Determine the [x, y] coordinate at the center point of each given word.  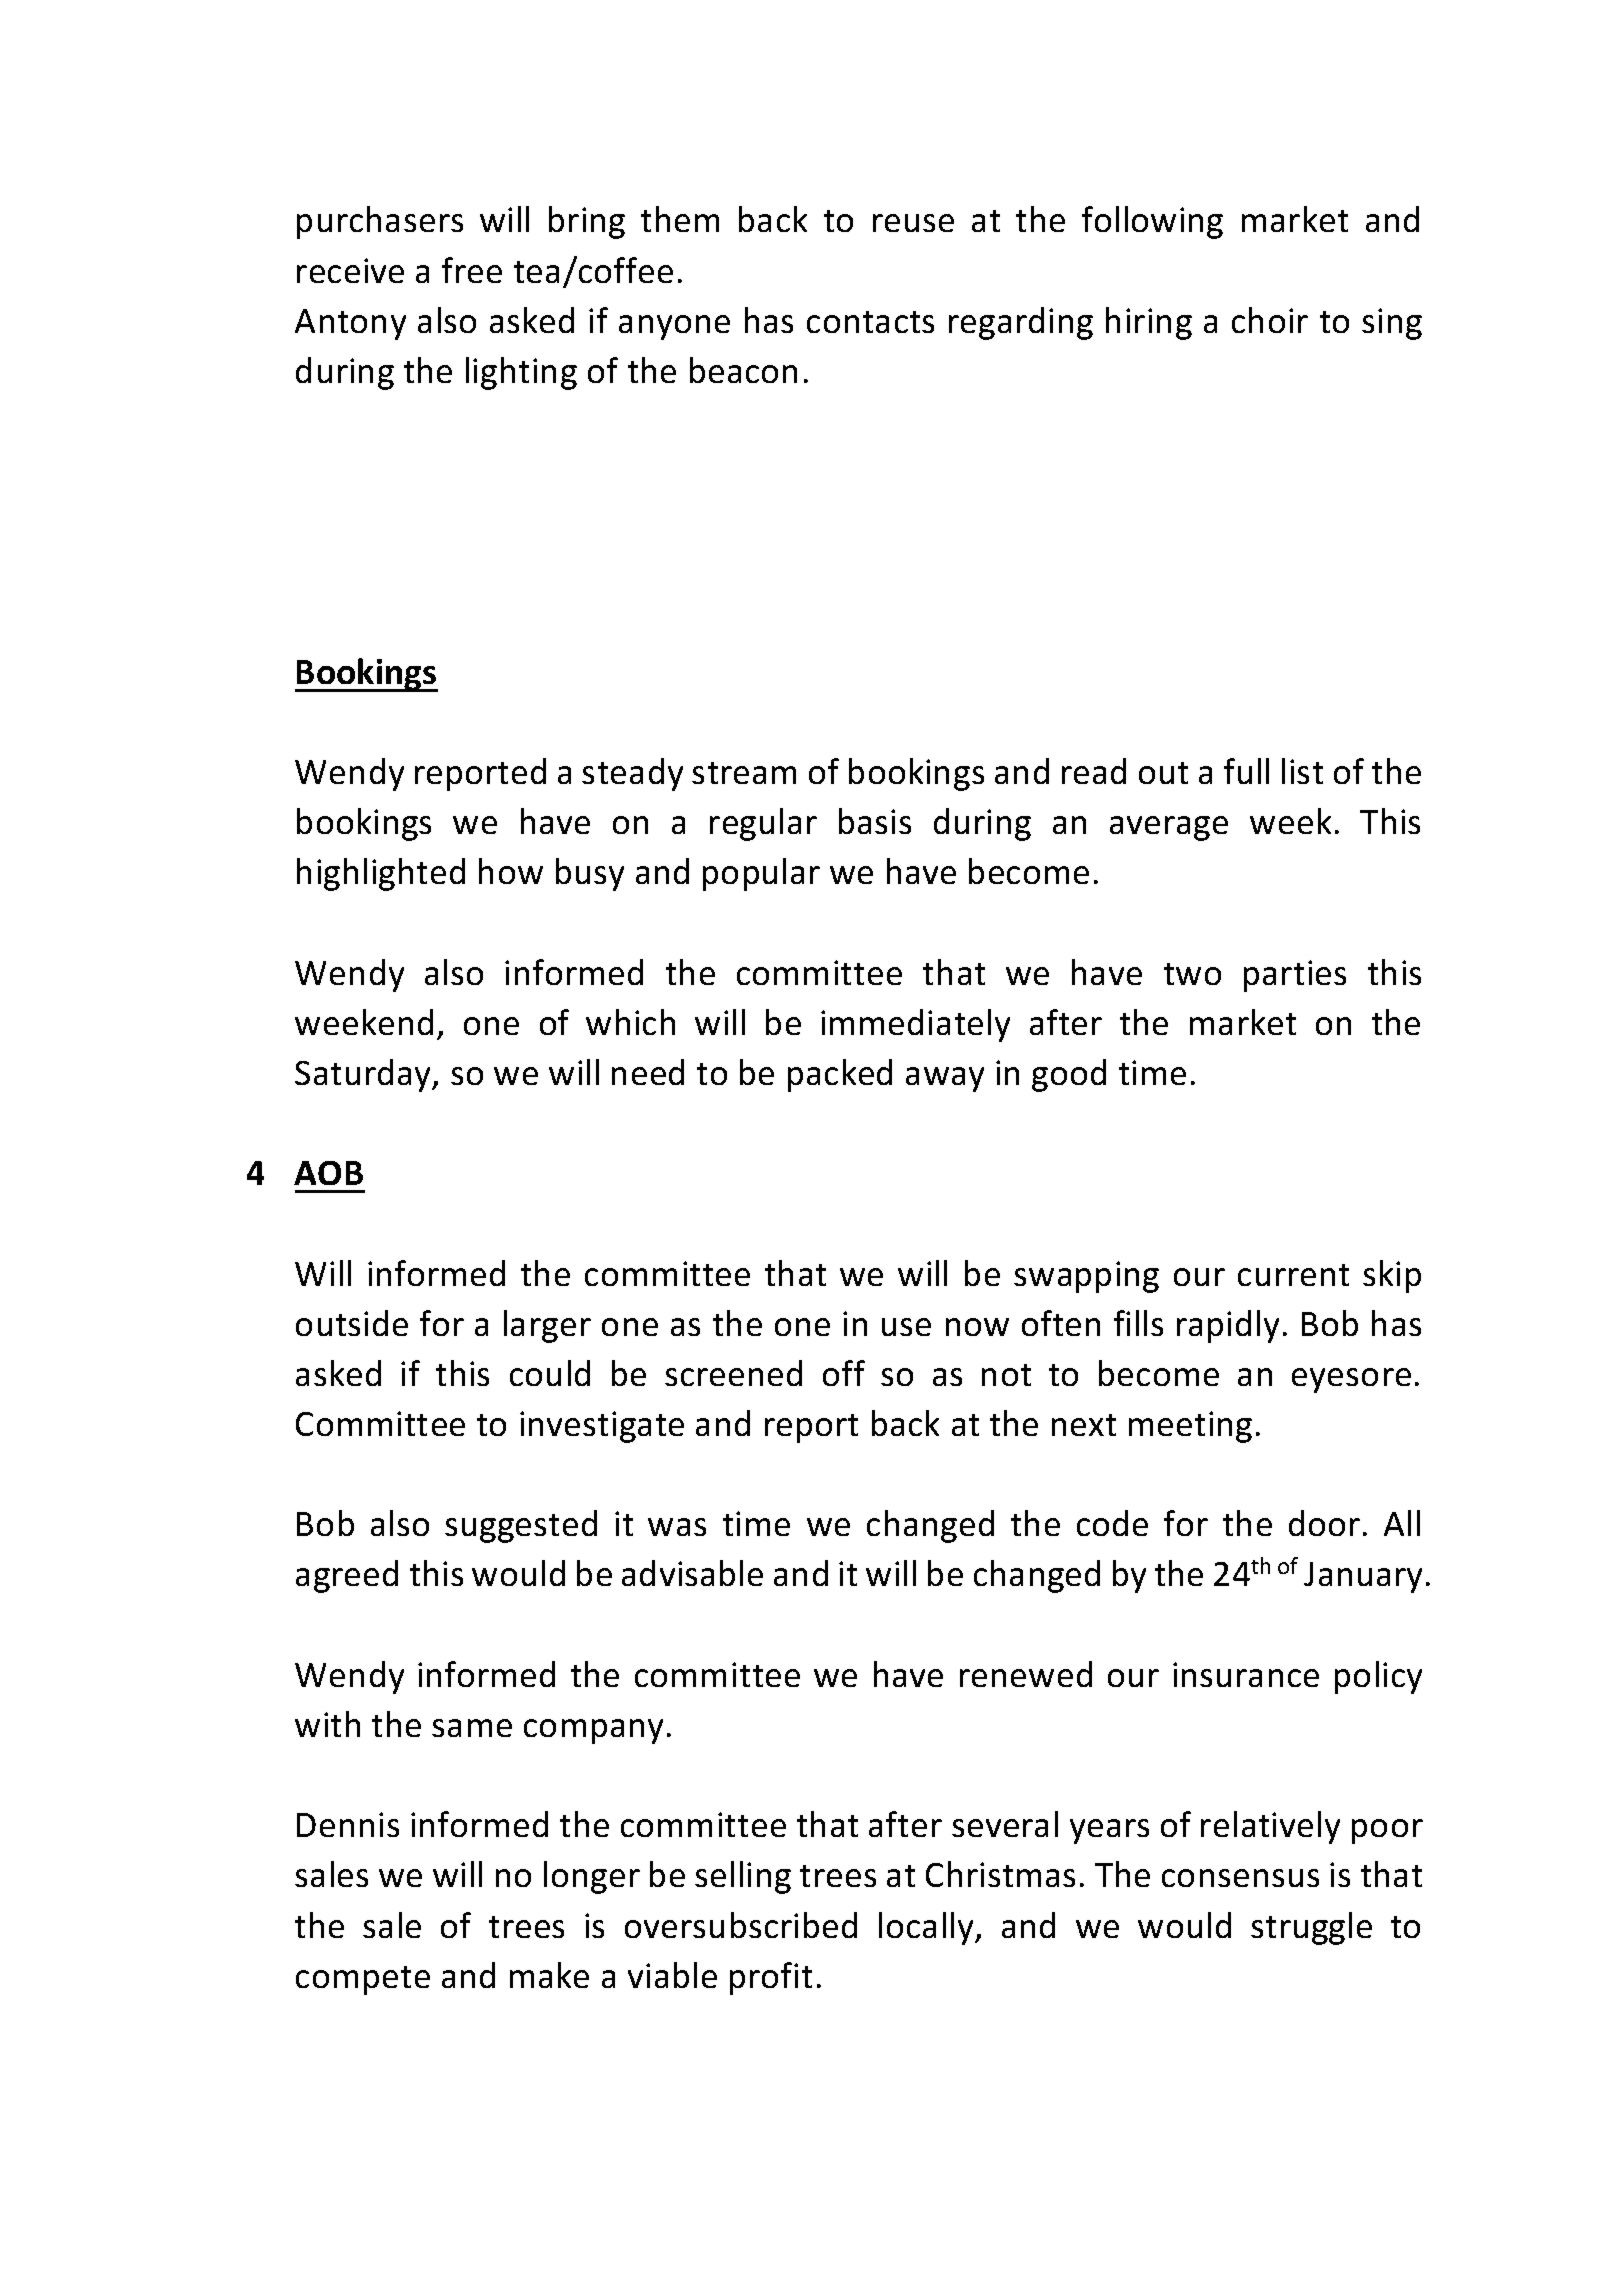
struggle [1311, 1928]
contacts [870, 322]
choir [1270, 320]
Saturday [364, 1075]
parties [1295, 976]
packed [840, 1075]
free [472, 270]
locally [927, 1928]
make [549, 1975]
